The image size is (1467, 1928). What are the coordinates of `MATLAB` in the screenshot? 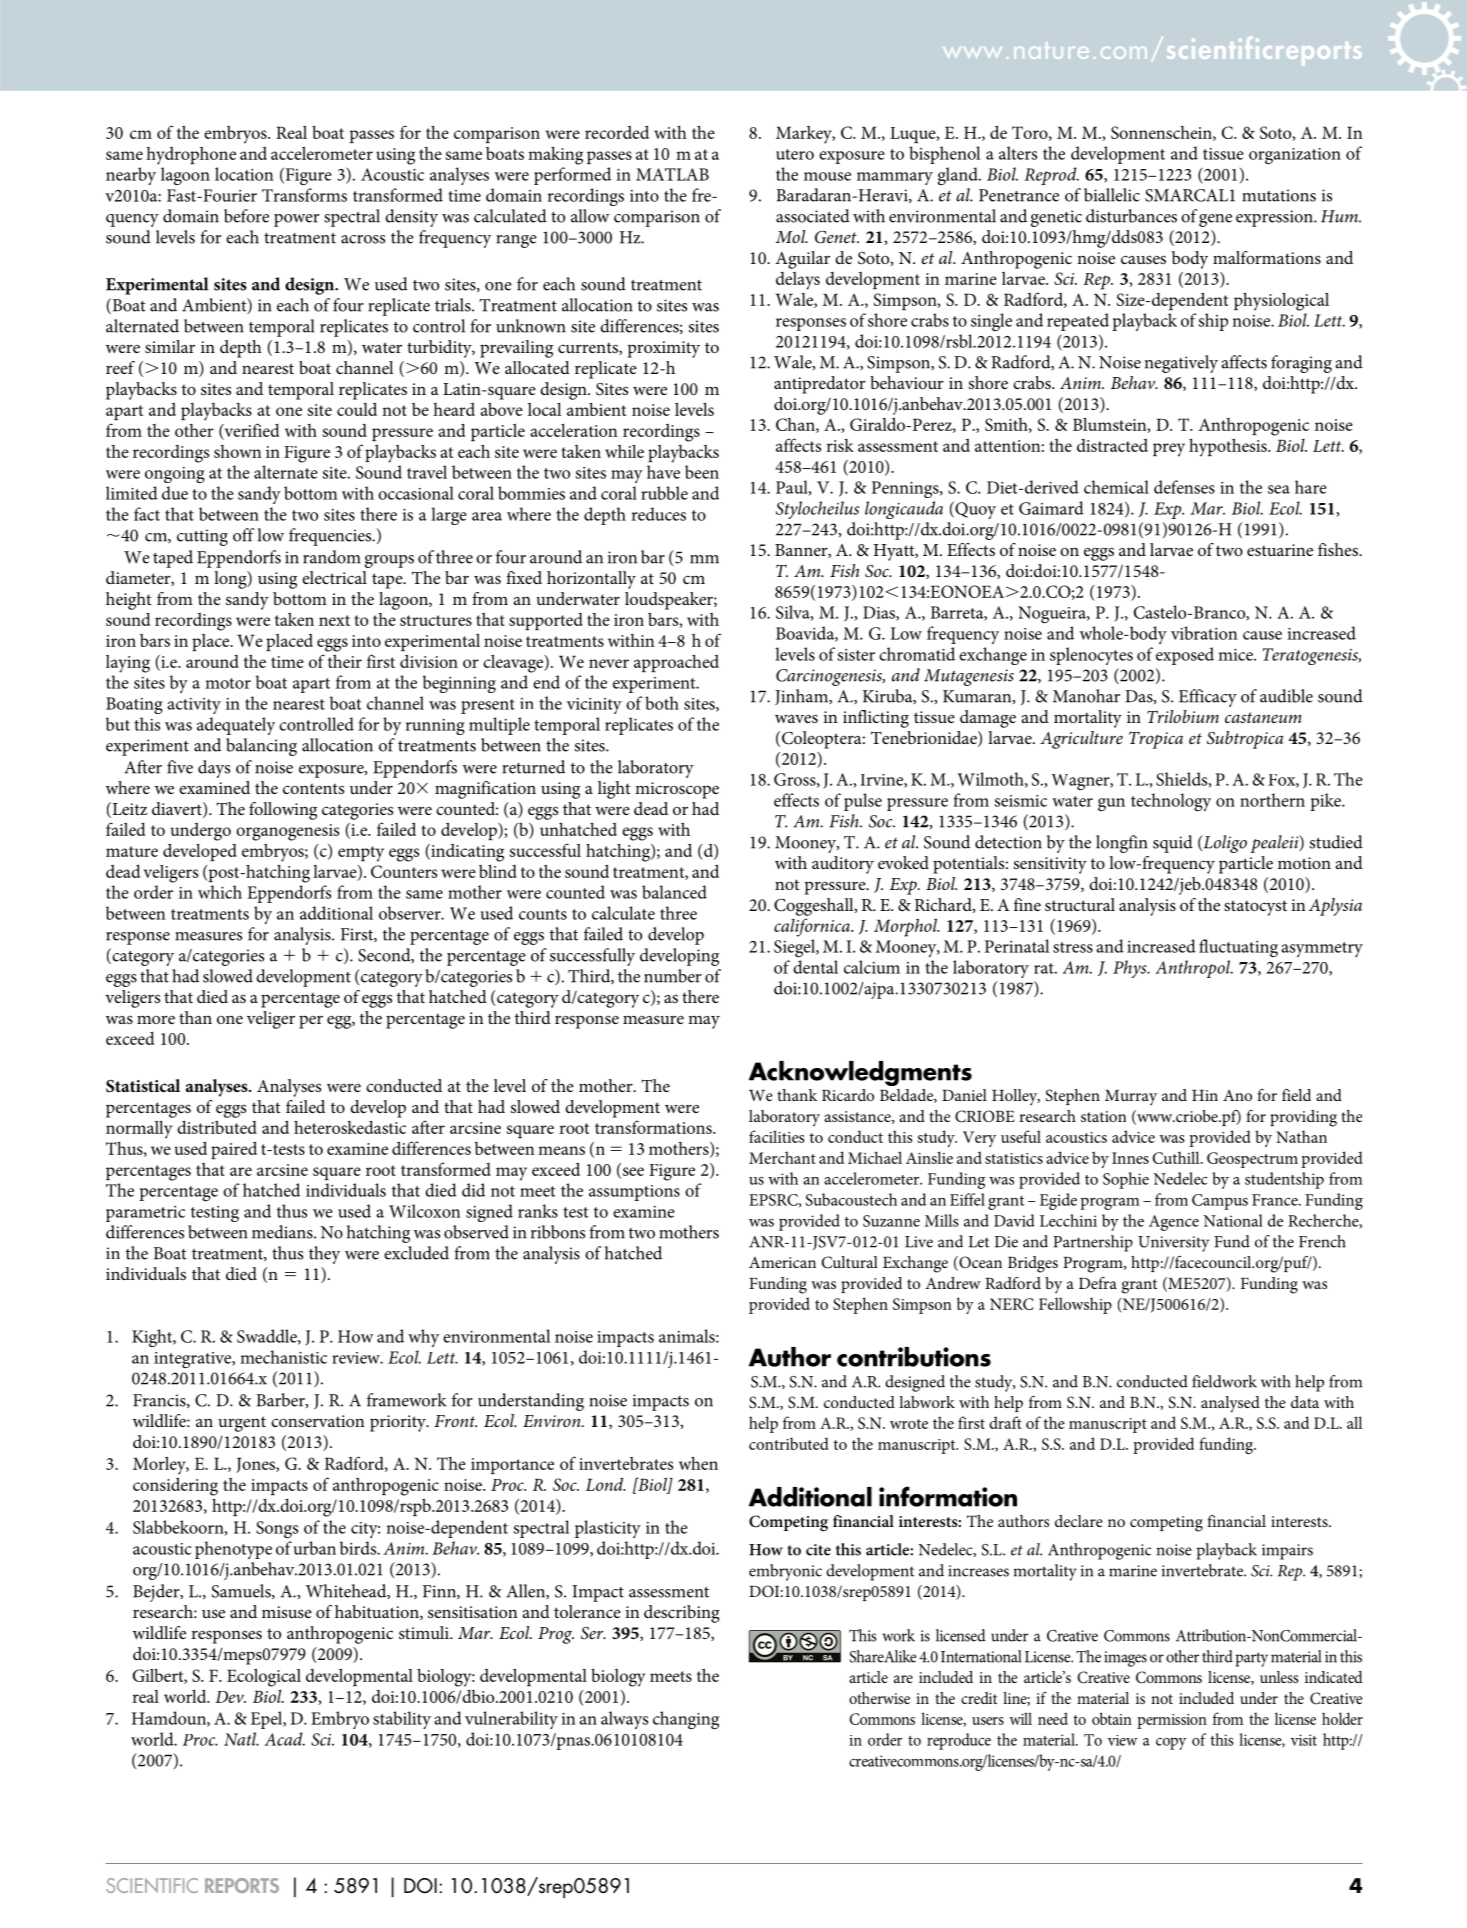 It's located at (672, 174).
